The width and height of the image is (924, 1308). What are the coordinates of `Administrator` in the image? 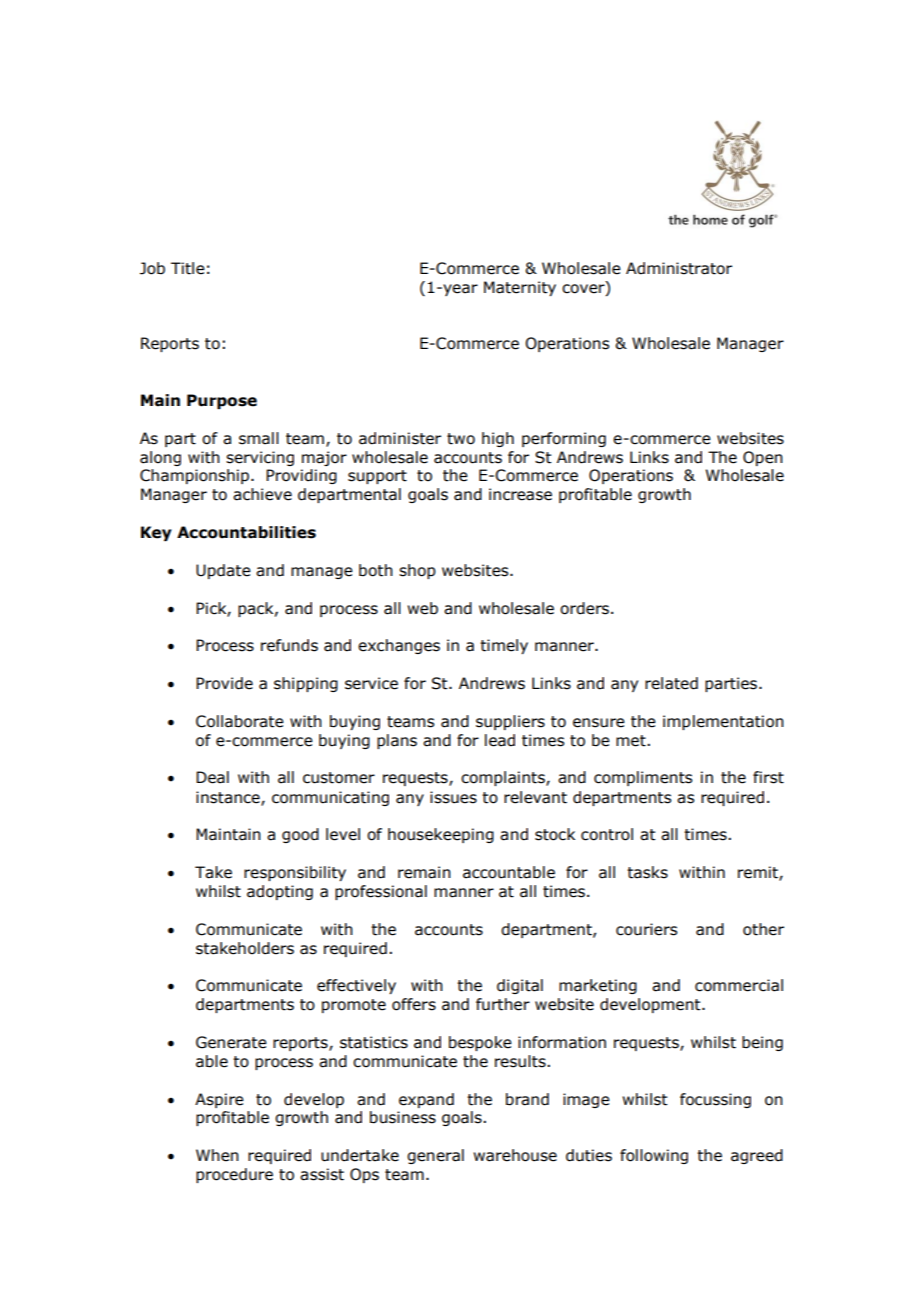 It's located at (679, 268).
